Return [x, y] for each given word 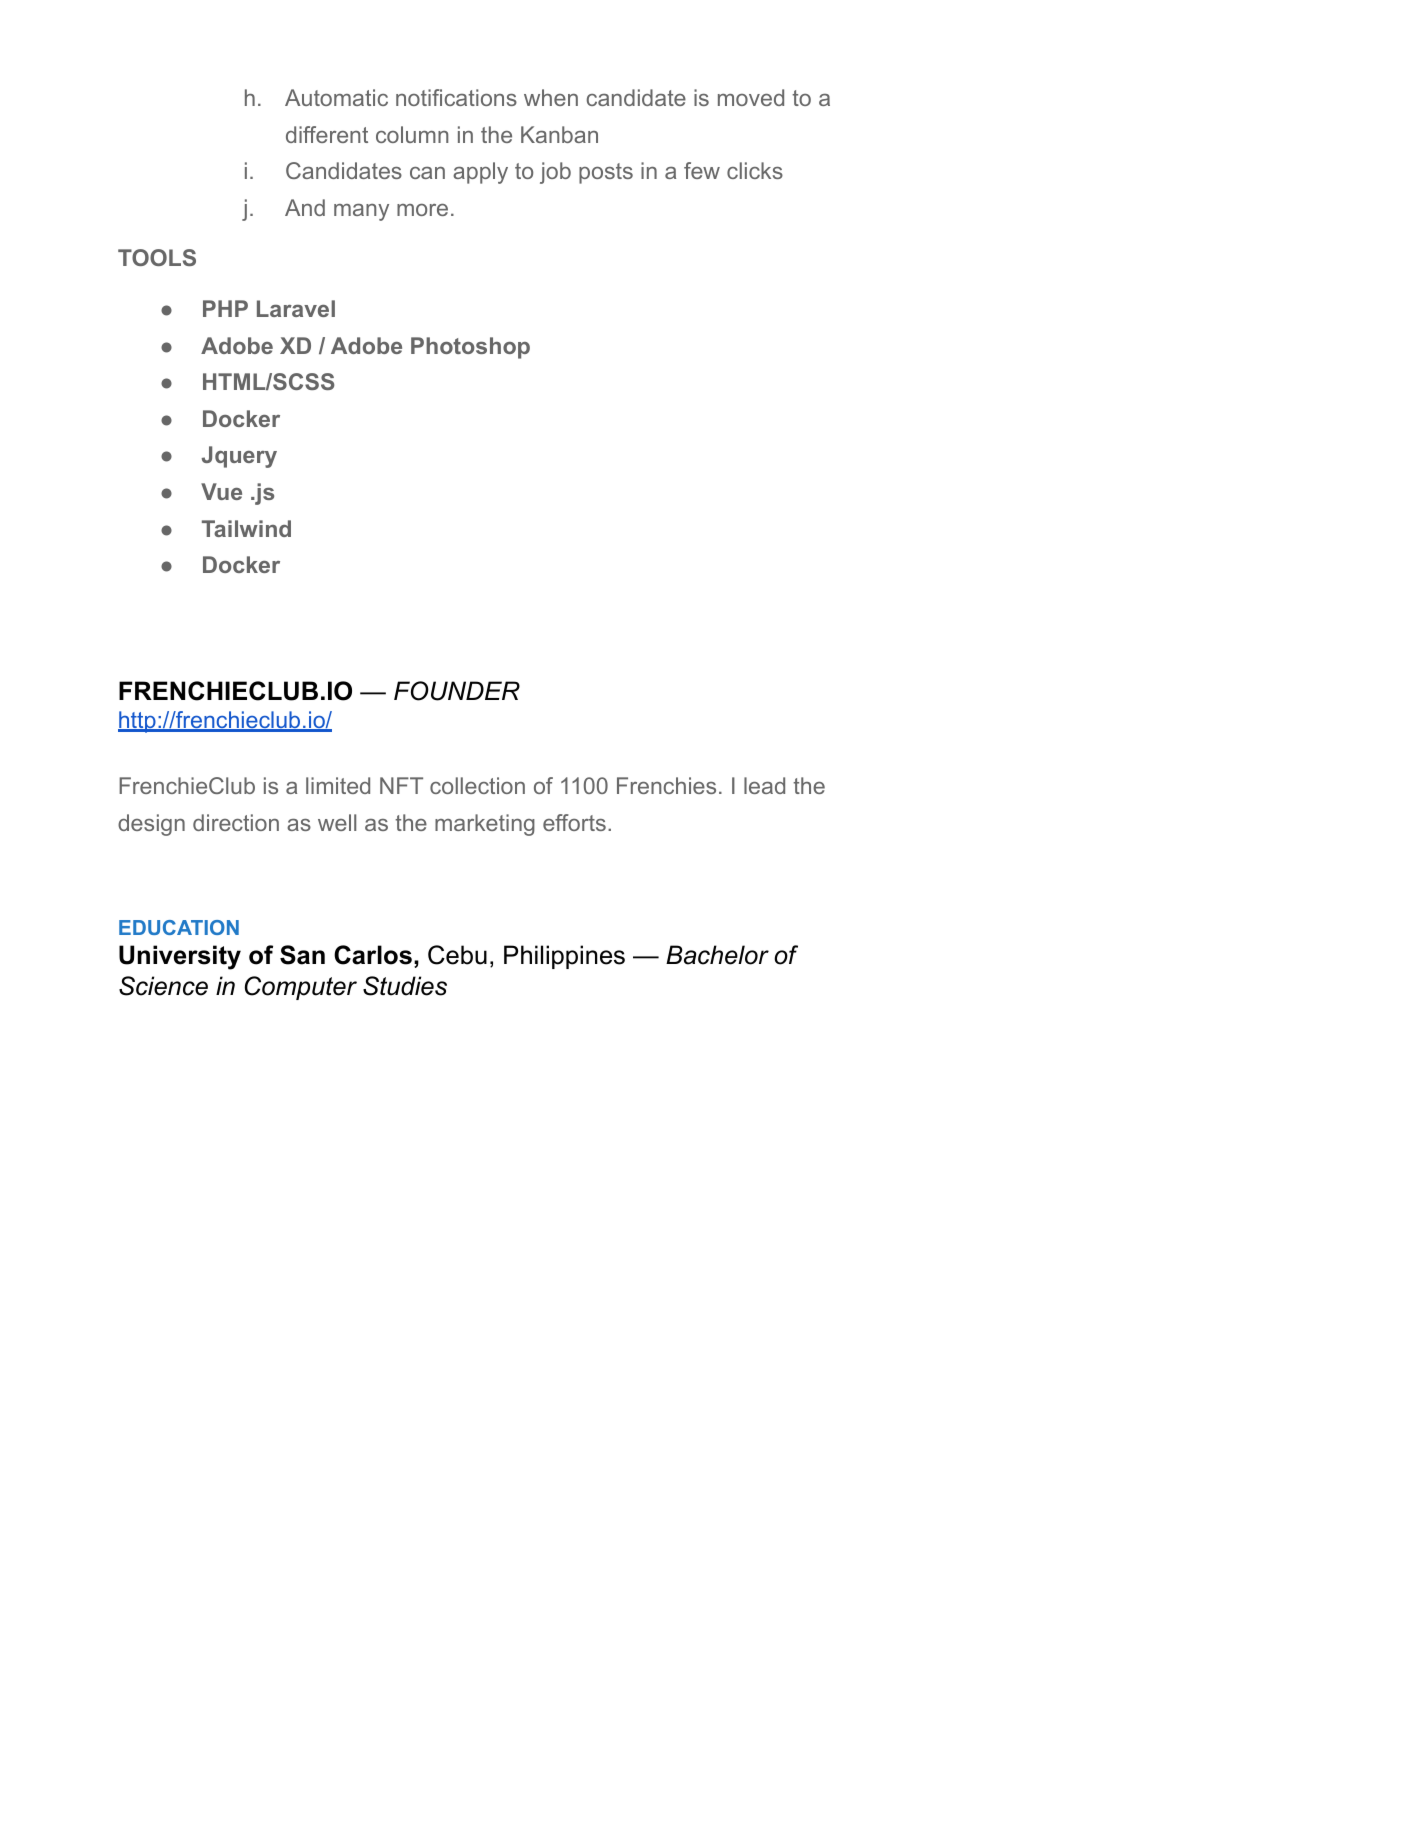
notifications [456, 97]
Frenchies [666, 785]
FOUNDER [457, 691]
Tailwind [246, 528]
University [180, 957]
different [327, 134]
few [702, 170]
